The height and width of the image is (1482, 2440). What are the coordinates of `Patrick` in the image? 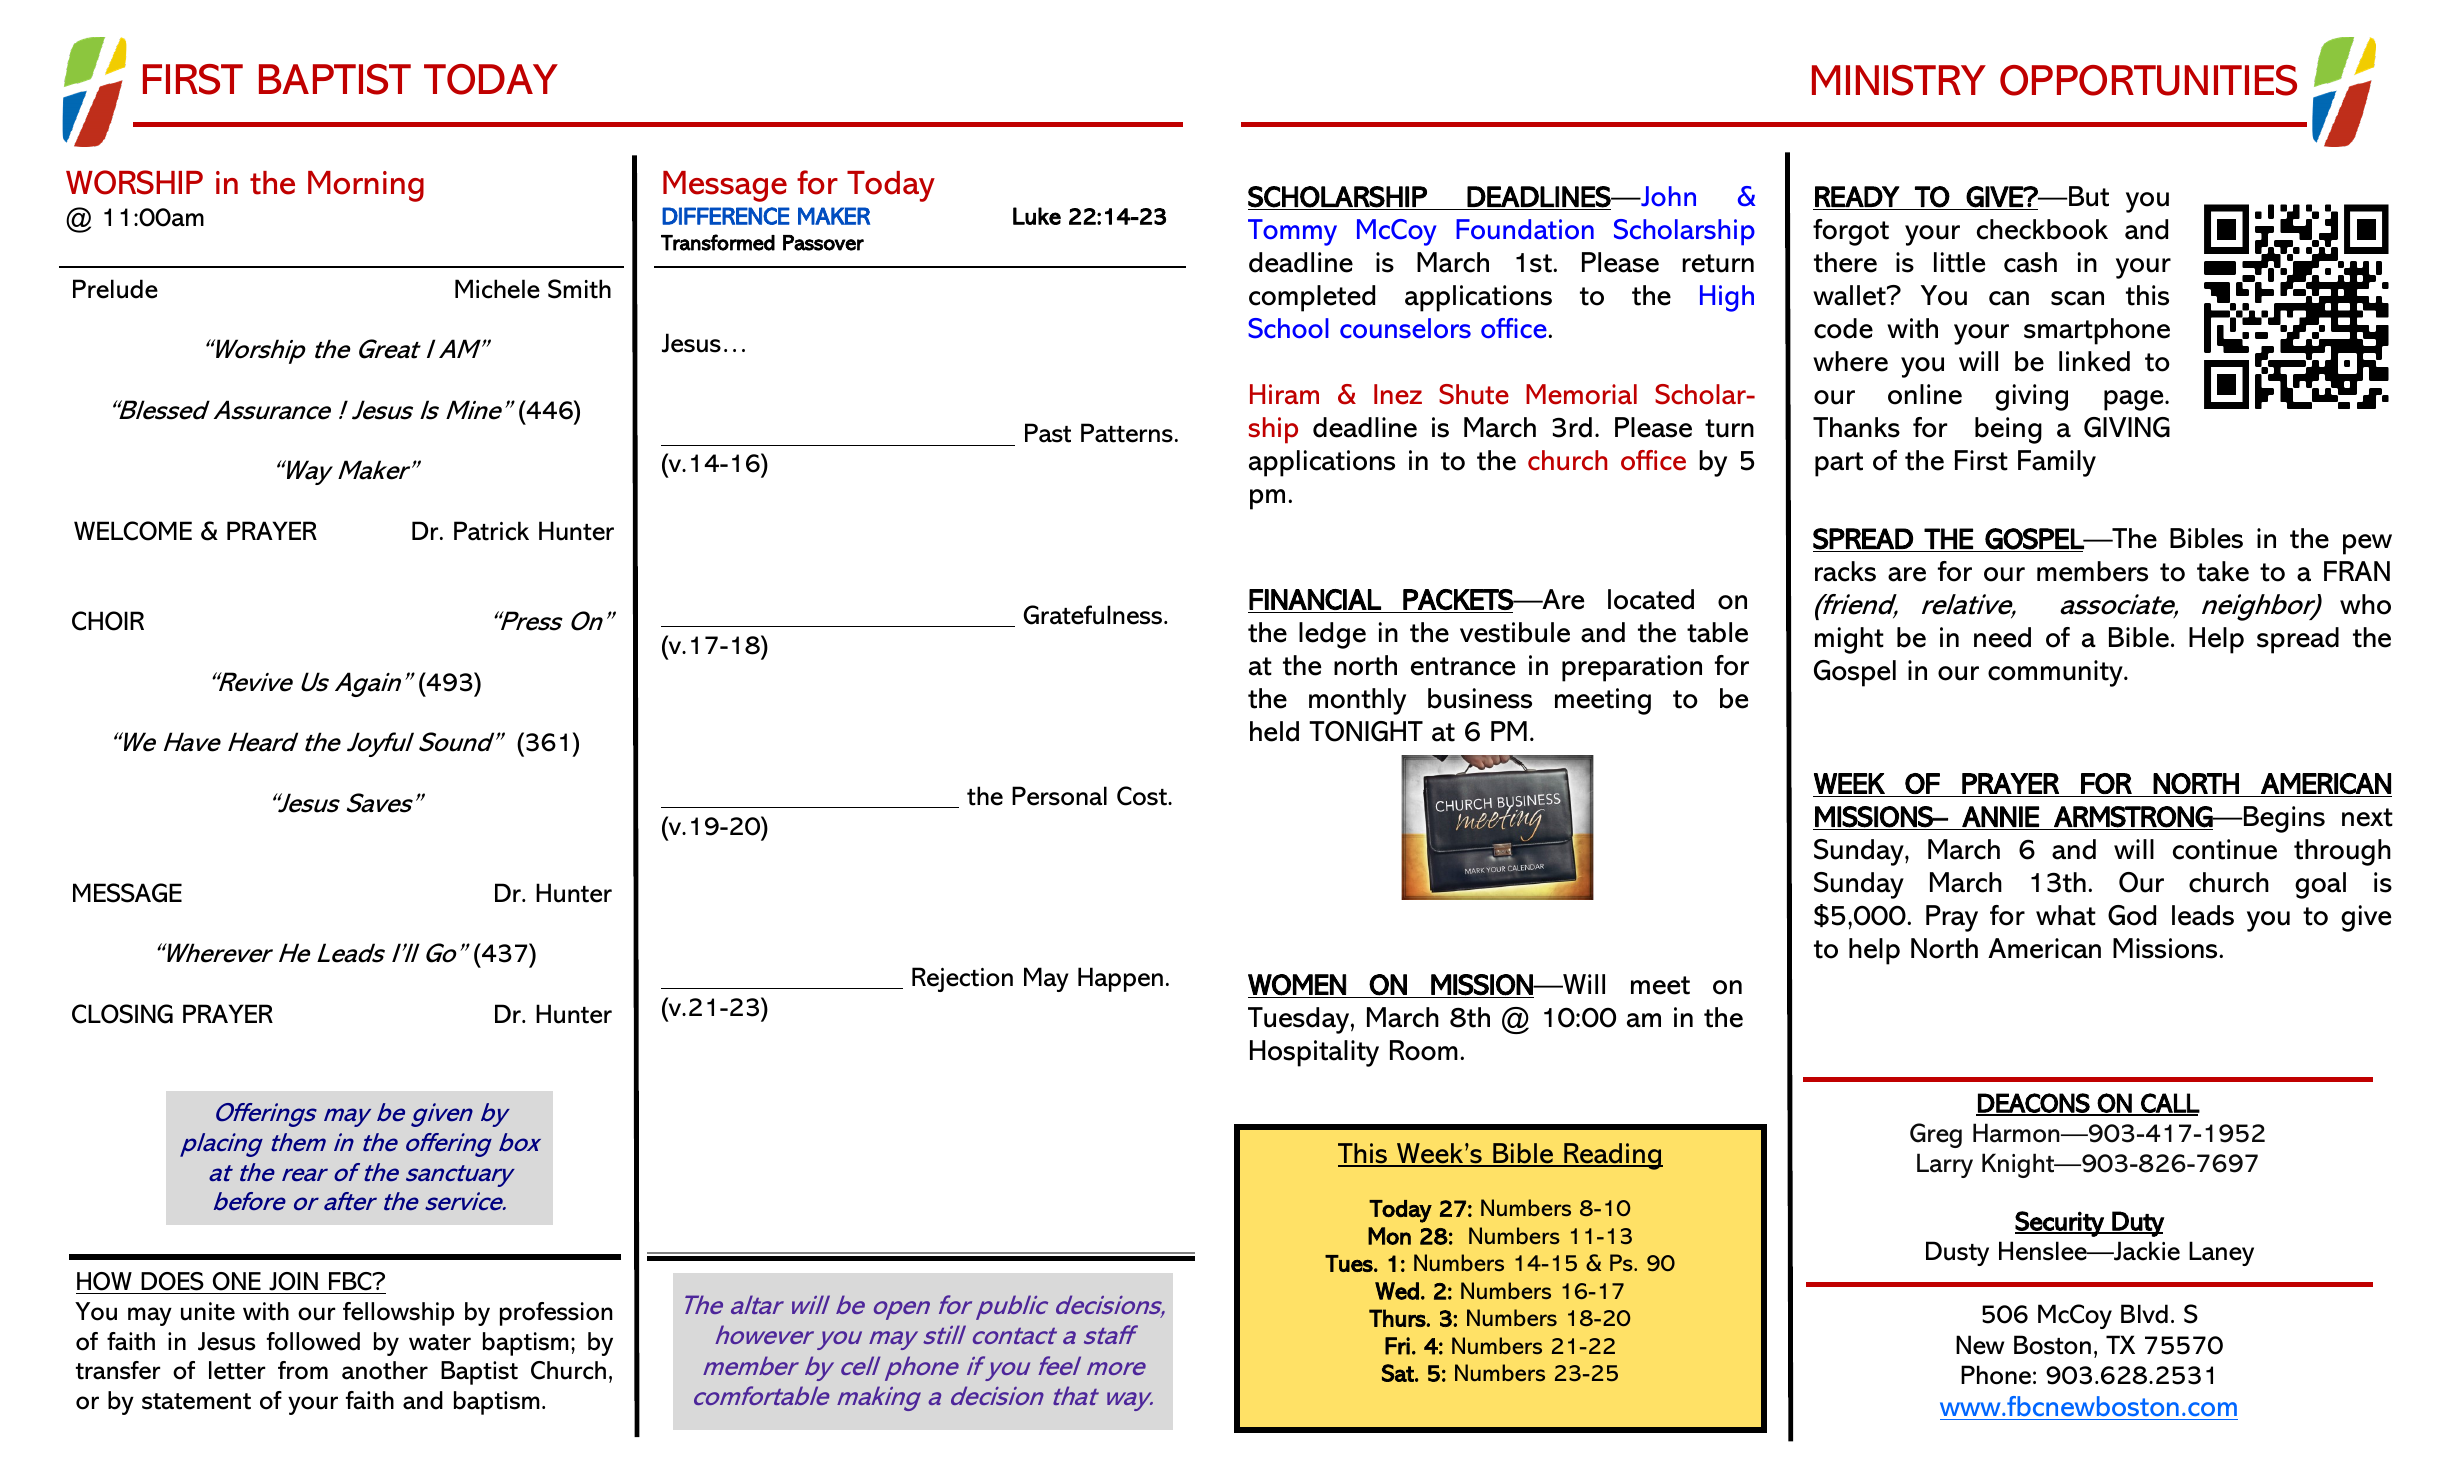 It's located at (491, 531).
